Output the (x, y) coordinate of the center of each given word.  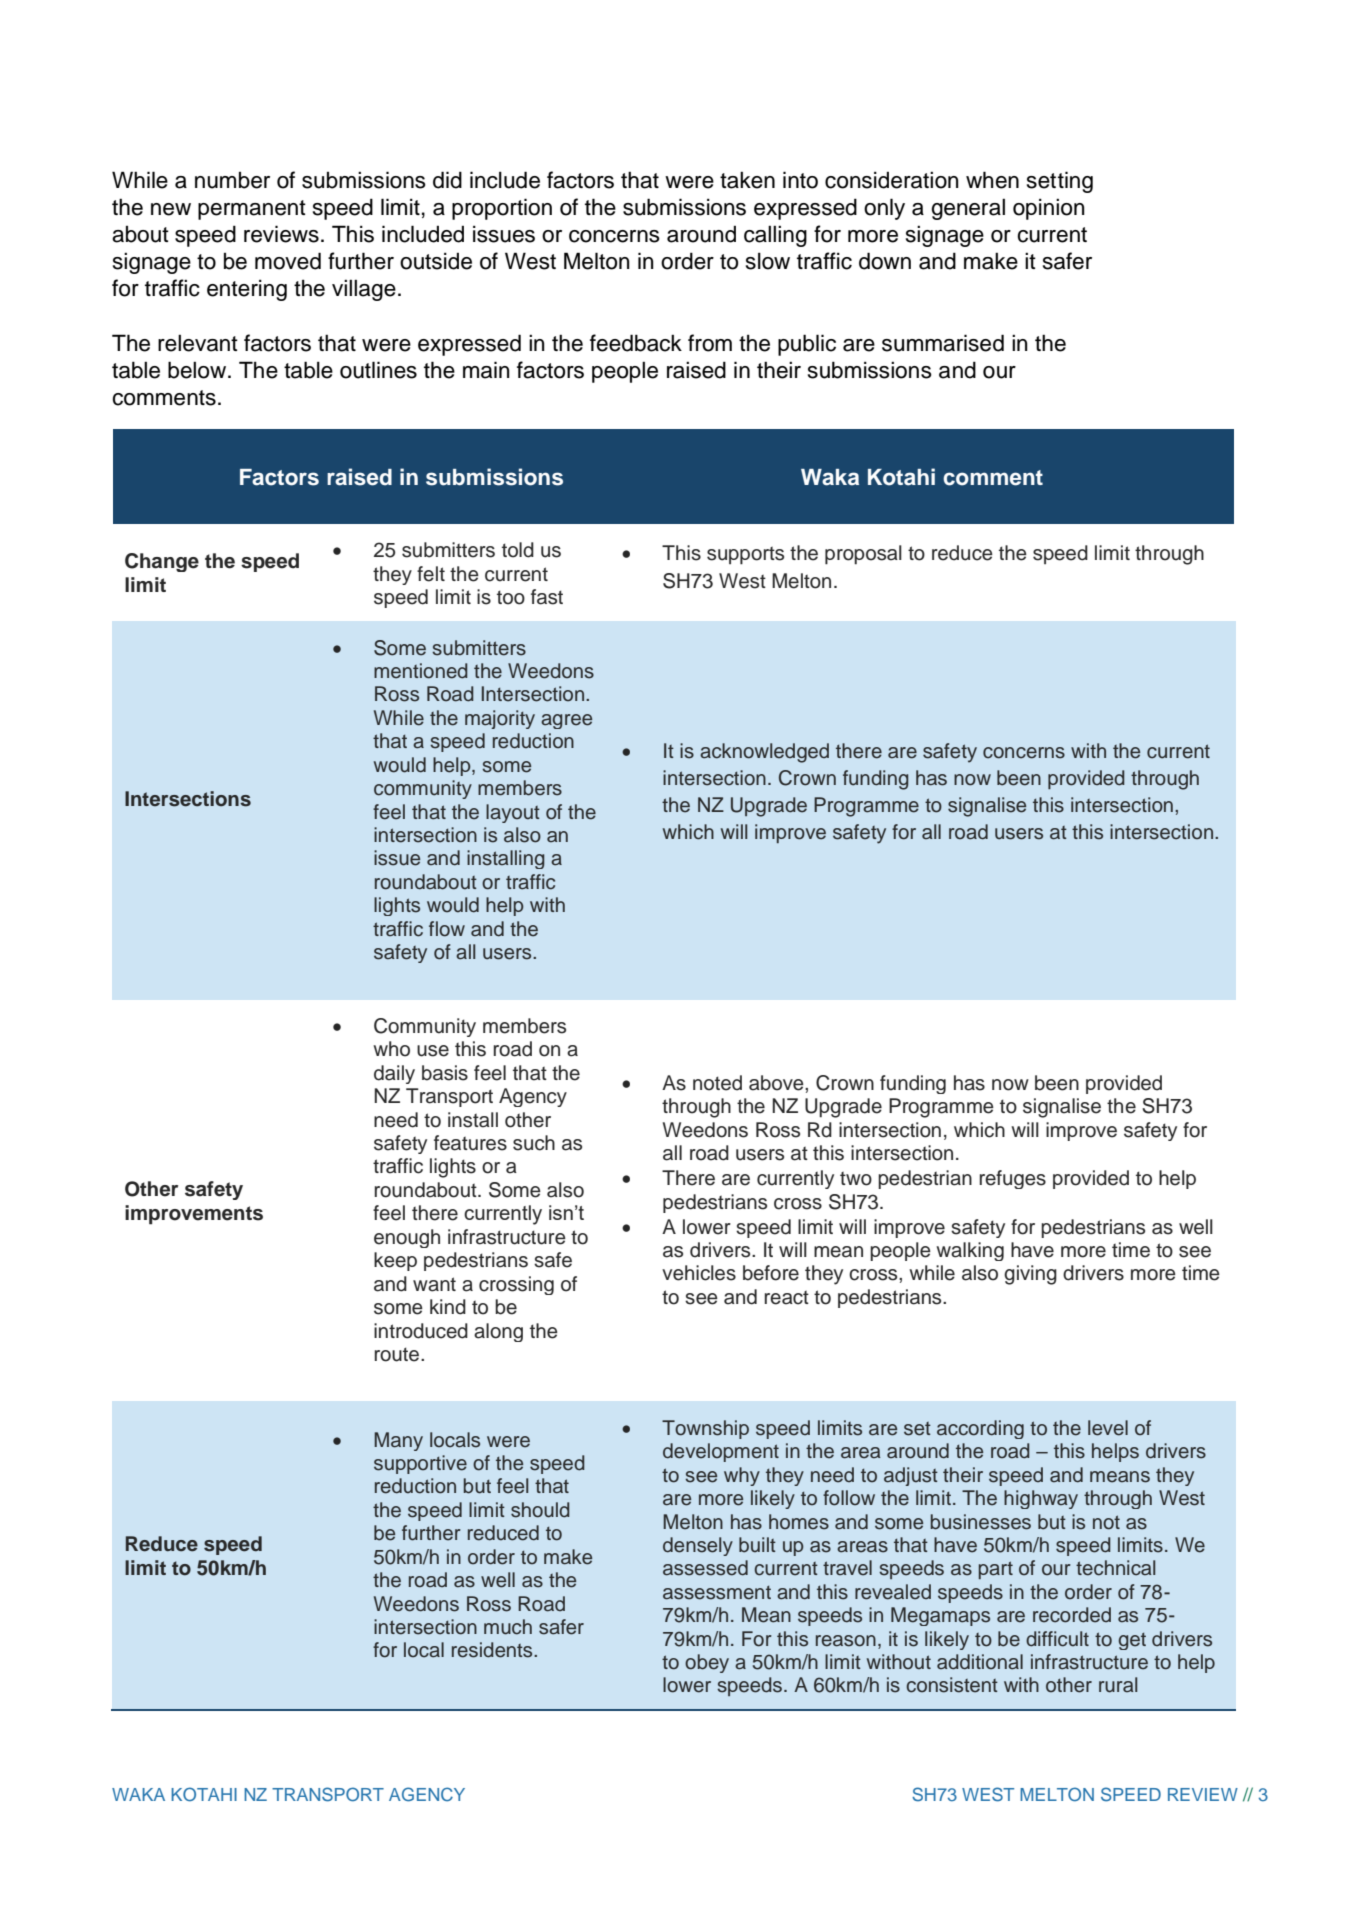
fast (547, 597)
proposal (863, 555)
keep (395, 1261)
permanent (252, 210)
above (777, 1083)
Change (162, 562)
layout (513, 813)
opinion (1049, 209)
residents (493, 1650)
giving (1030, 1275)
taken (747, 180)
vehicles (699, 1273)
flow (447, 929)
